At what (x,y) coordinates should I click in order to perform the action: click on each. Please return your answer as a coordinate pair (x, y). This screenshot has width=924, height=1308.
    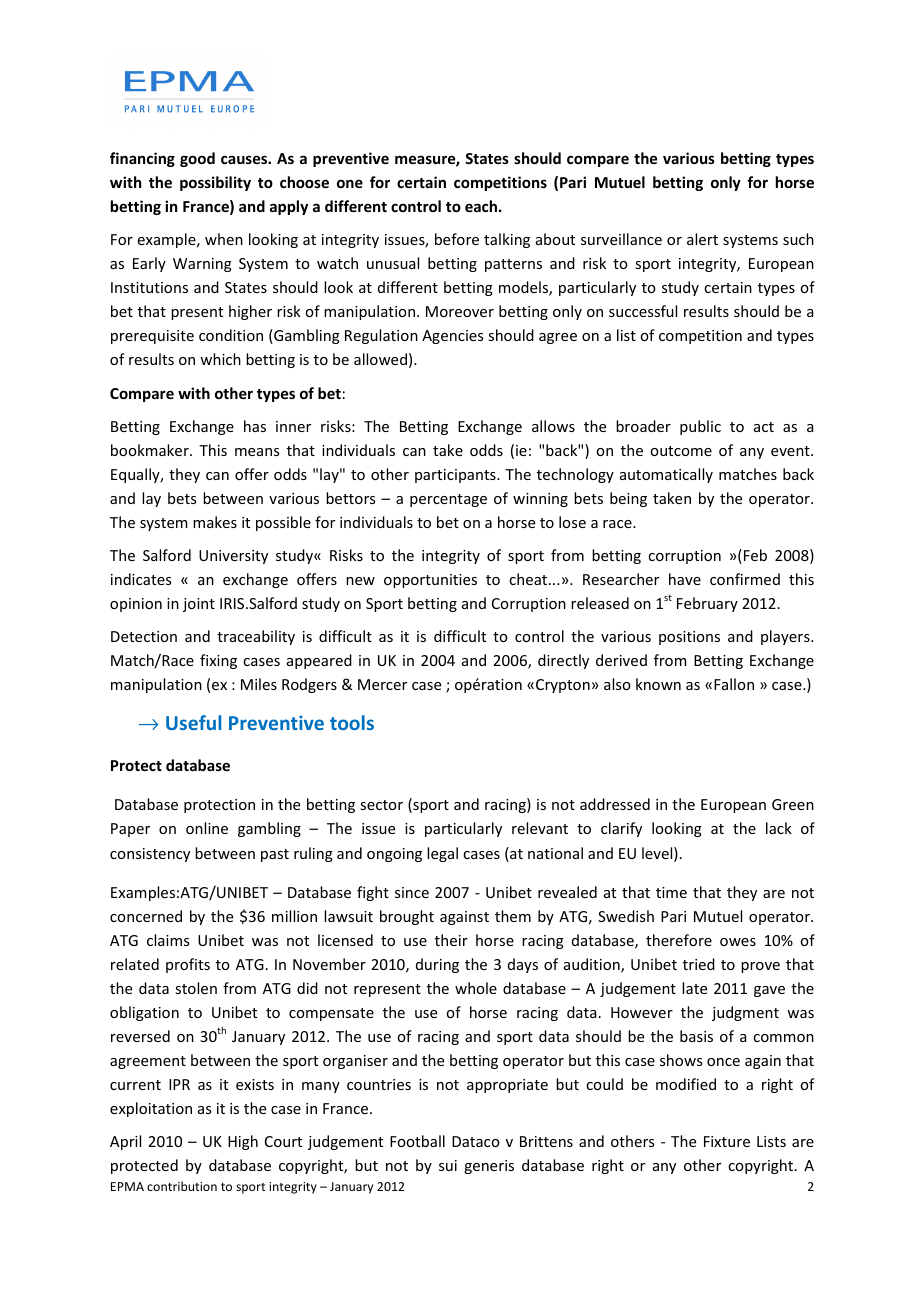
    Looking at the image, I should click on (481, 206).
